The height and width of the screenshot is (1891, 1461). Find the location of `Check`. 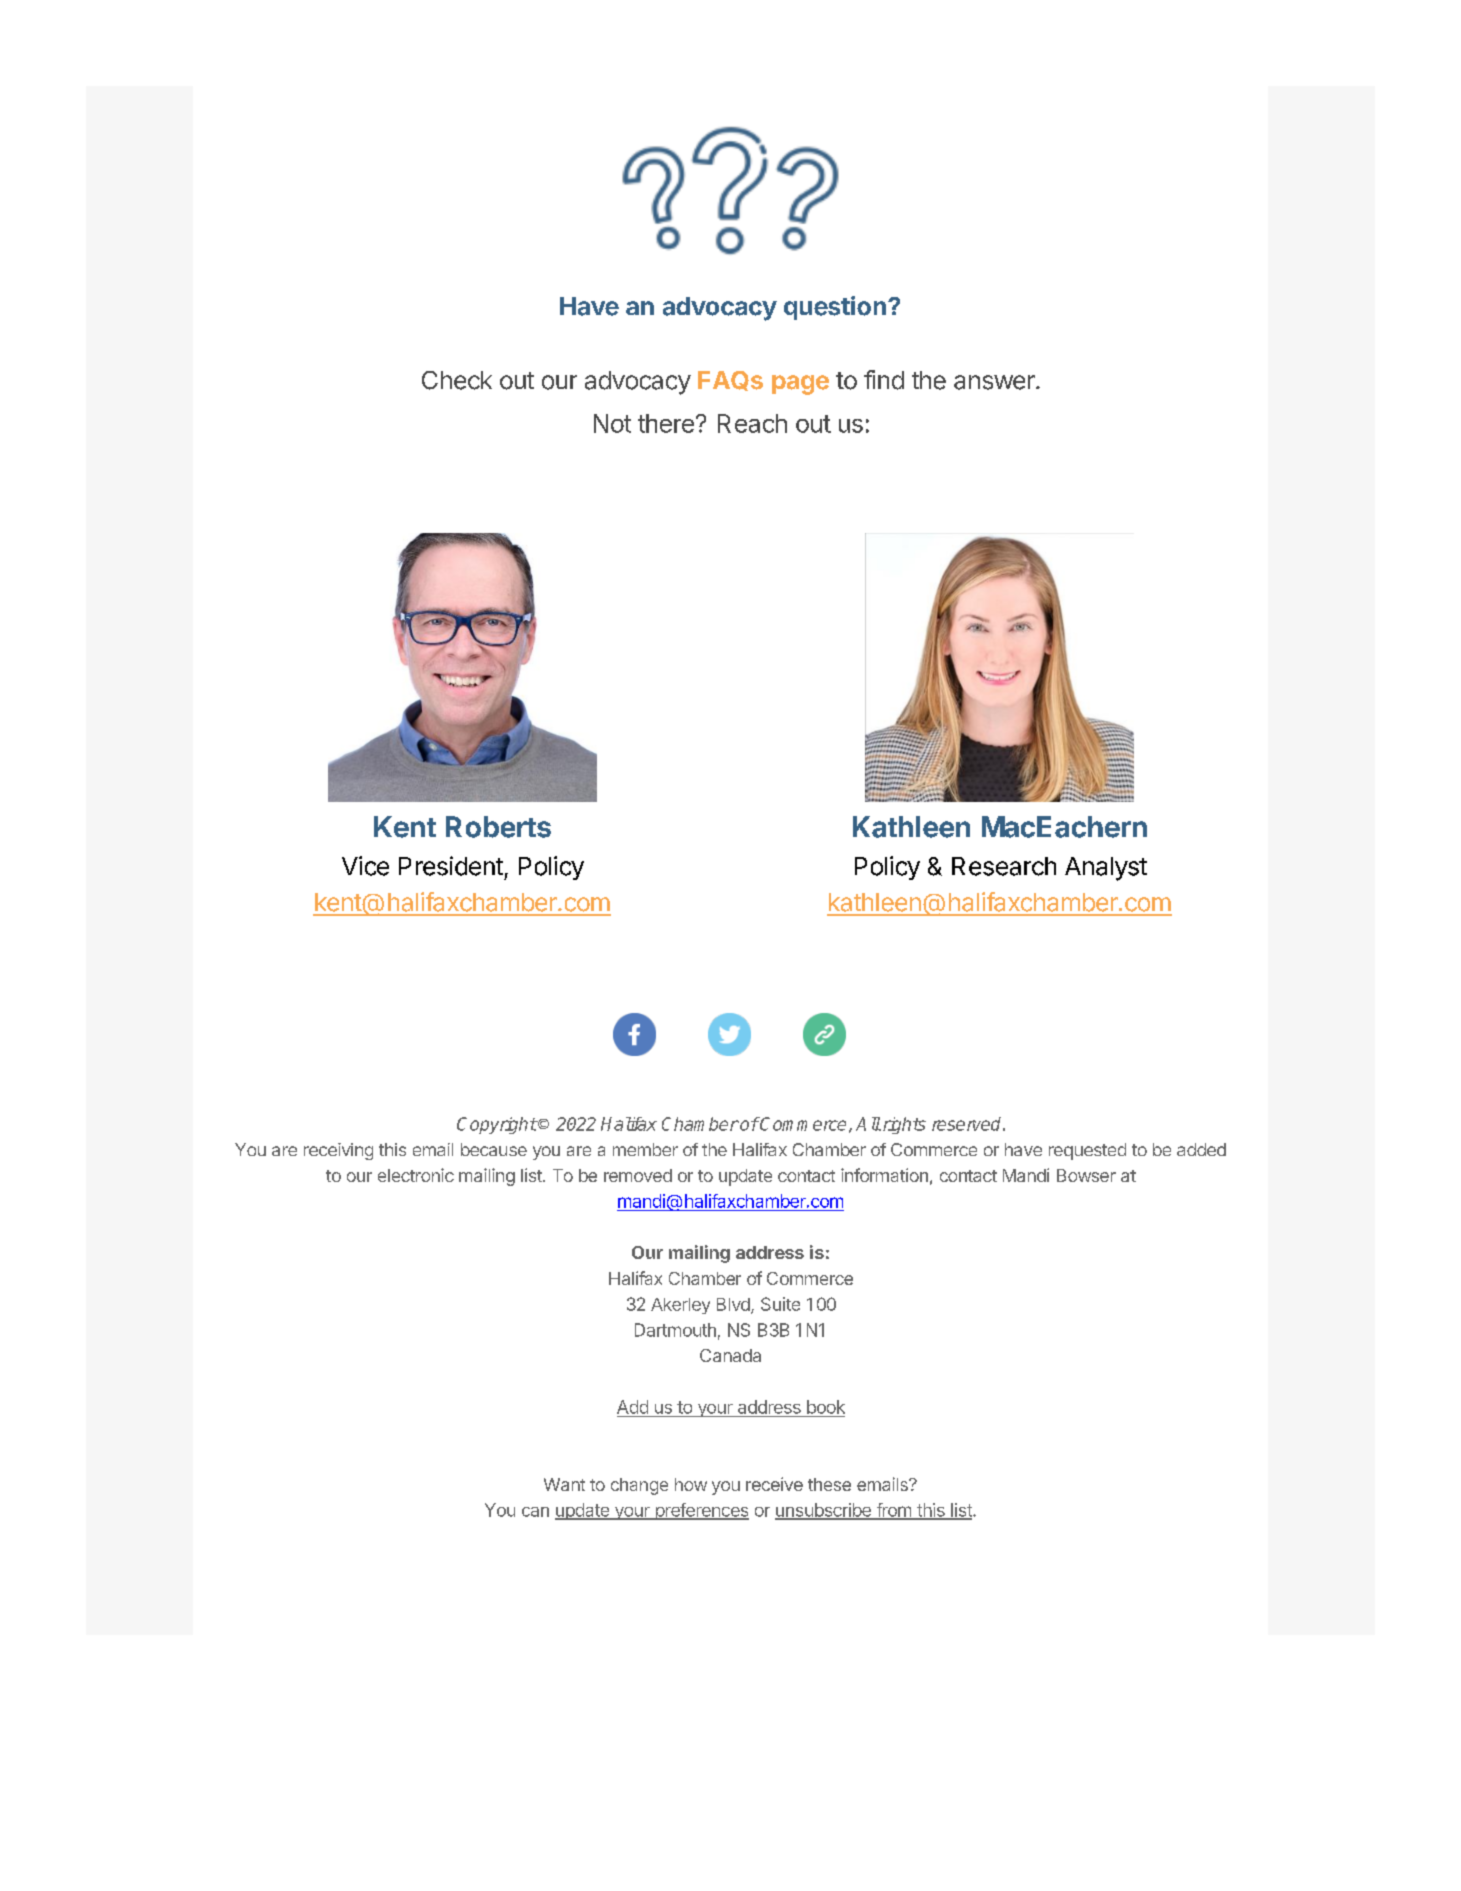

Check is located at coordinates (457, 380).
